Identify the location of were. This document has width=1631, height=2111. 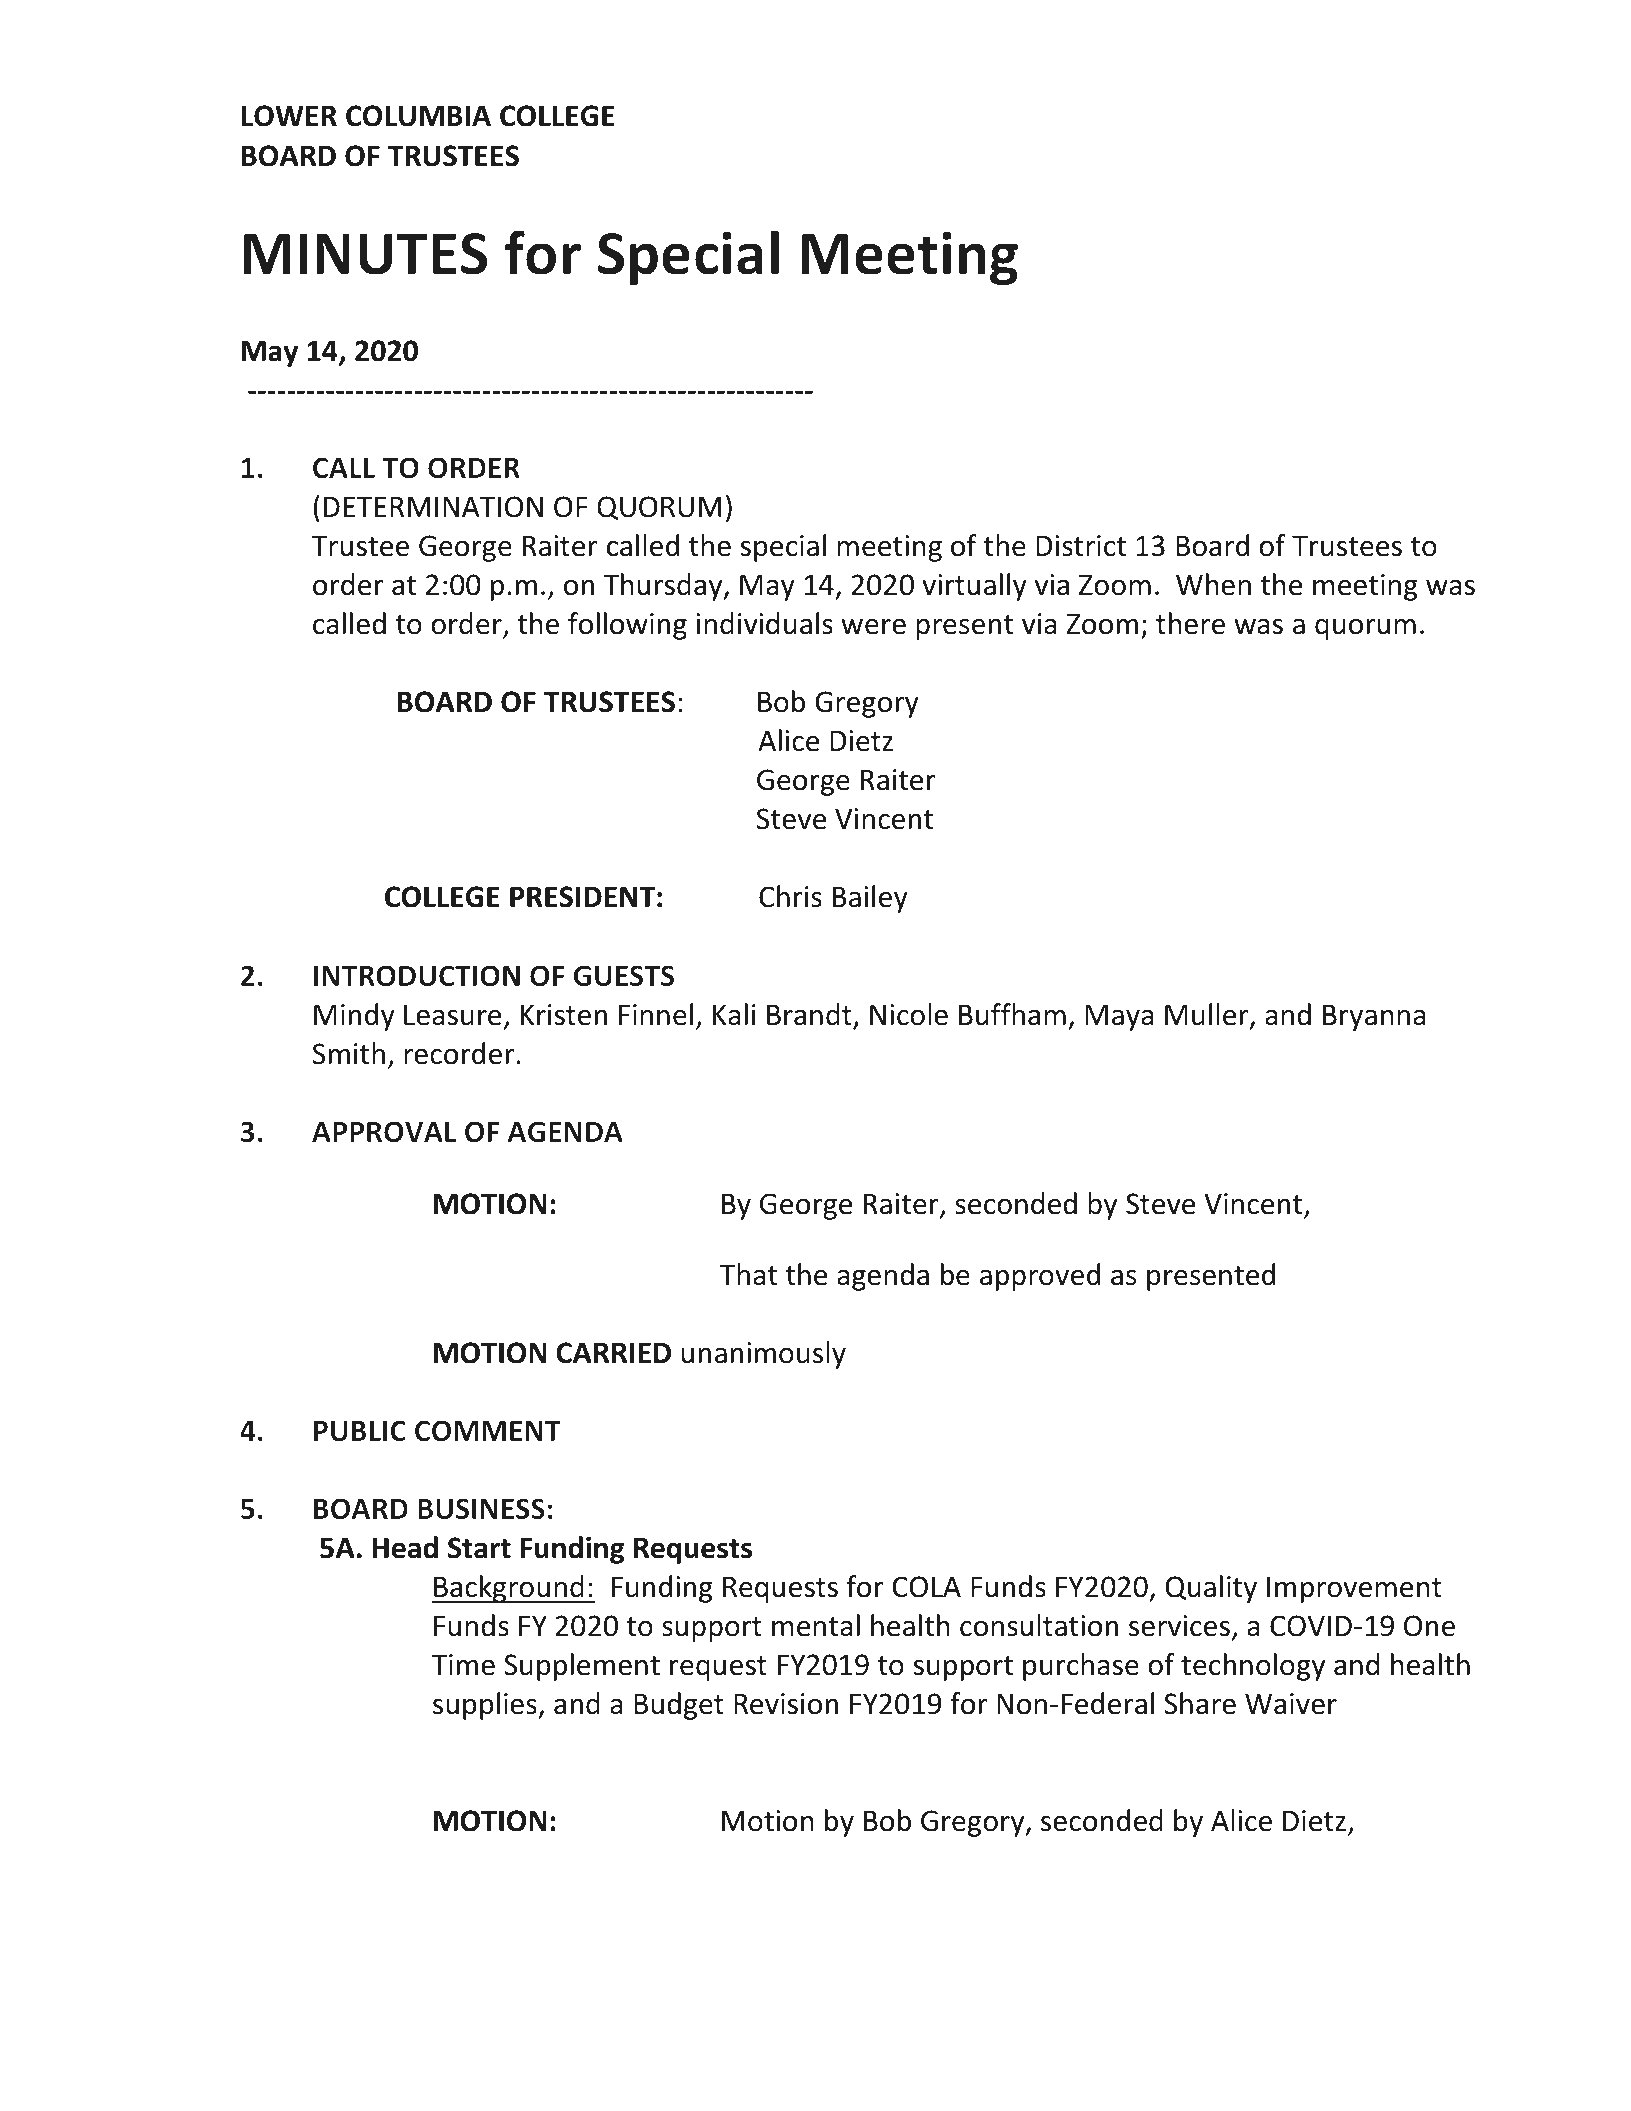
(873, 627).
